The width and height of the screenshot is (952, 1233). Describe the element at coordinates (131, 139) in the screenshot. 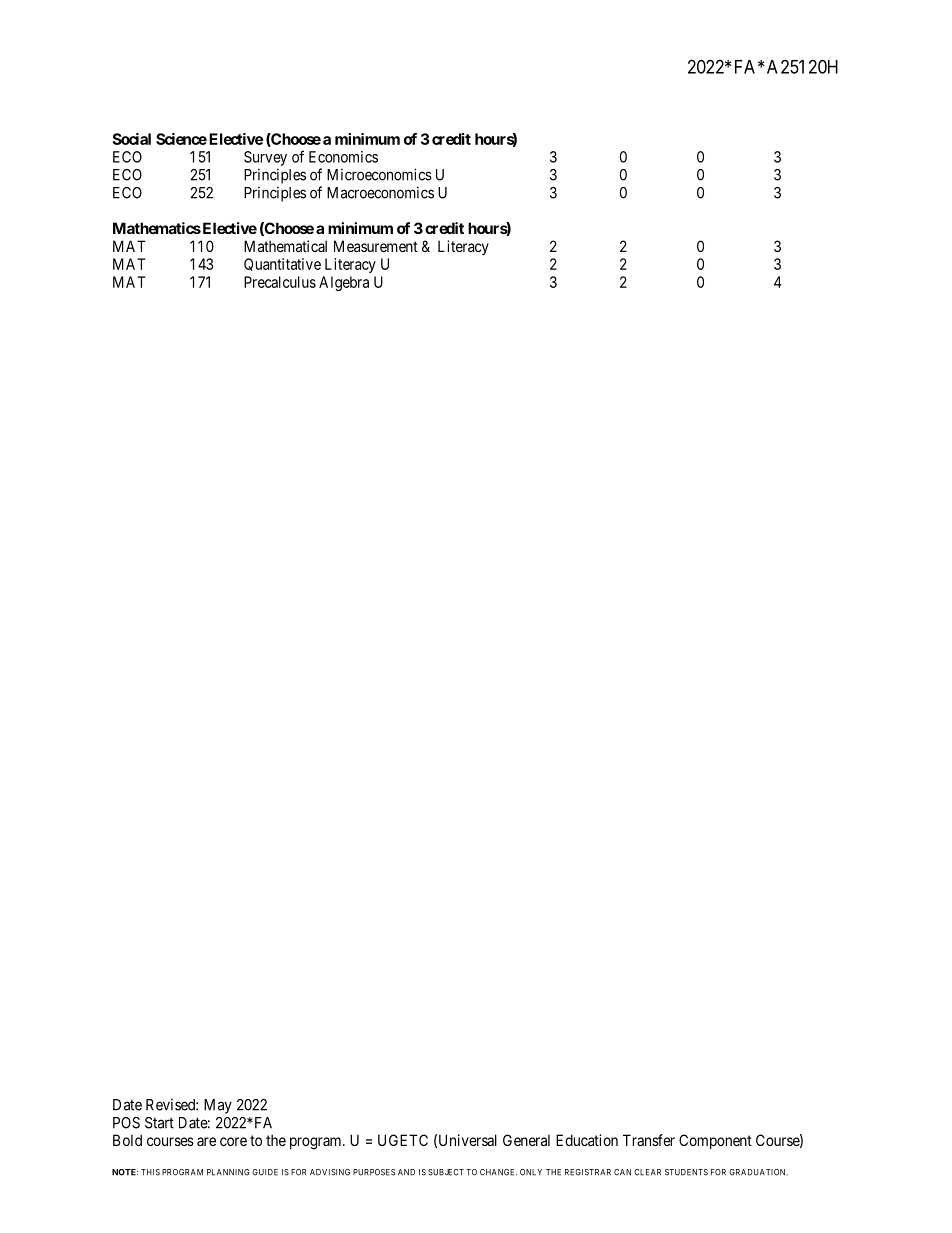

I see `Social` at that location.
